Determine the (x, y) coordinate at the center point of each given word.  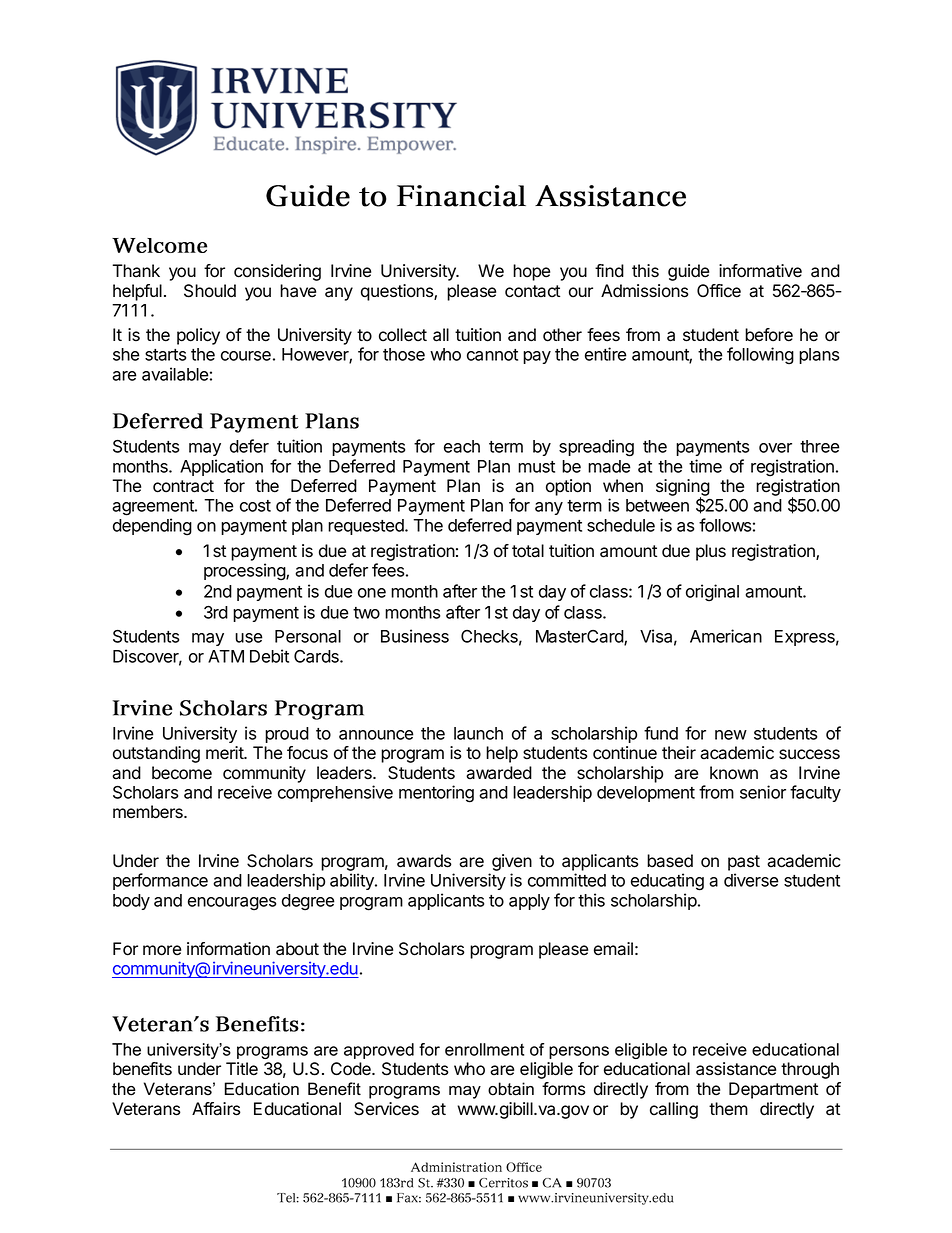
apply (529, 902)
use (249, 638)
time (705, 466)
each (462, 446)
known (734, 773)
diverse (751, 880)
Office (719, 291)
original (712, 593)
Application (221, 467)
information (228, 949)
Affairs (216, 1109)
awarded (499, 773)
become (182, 773)
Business (415, 636)
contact (532, 291)
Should (210, 291)
